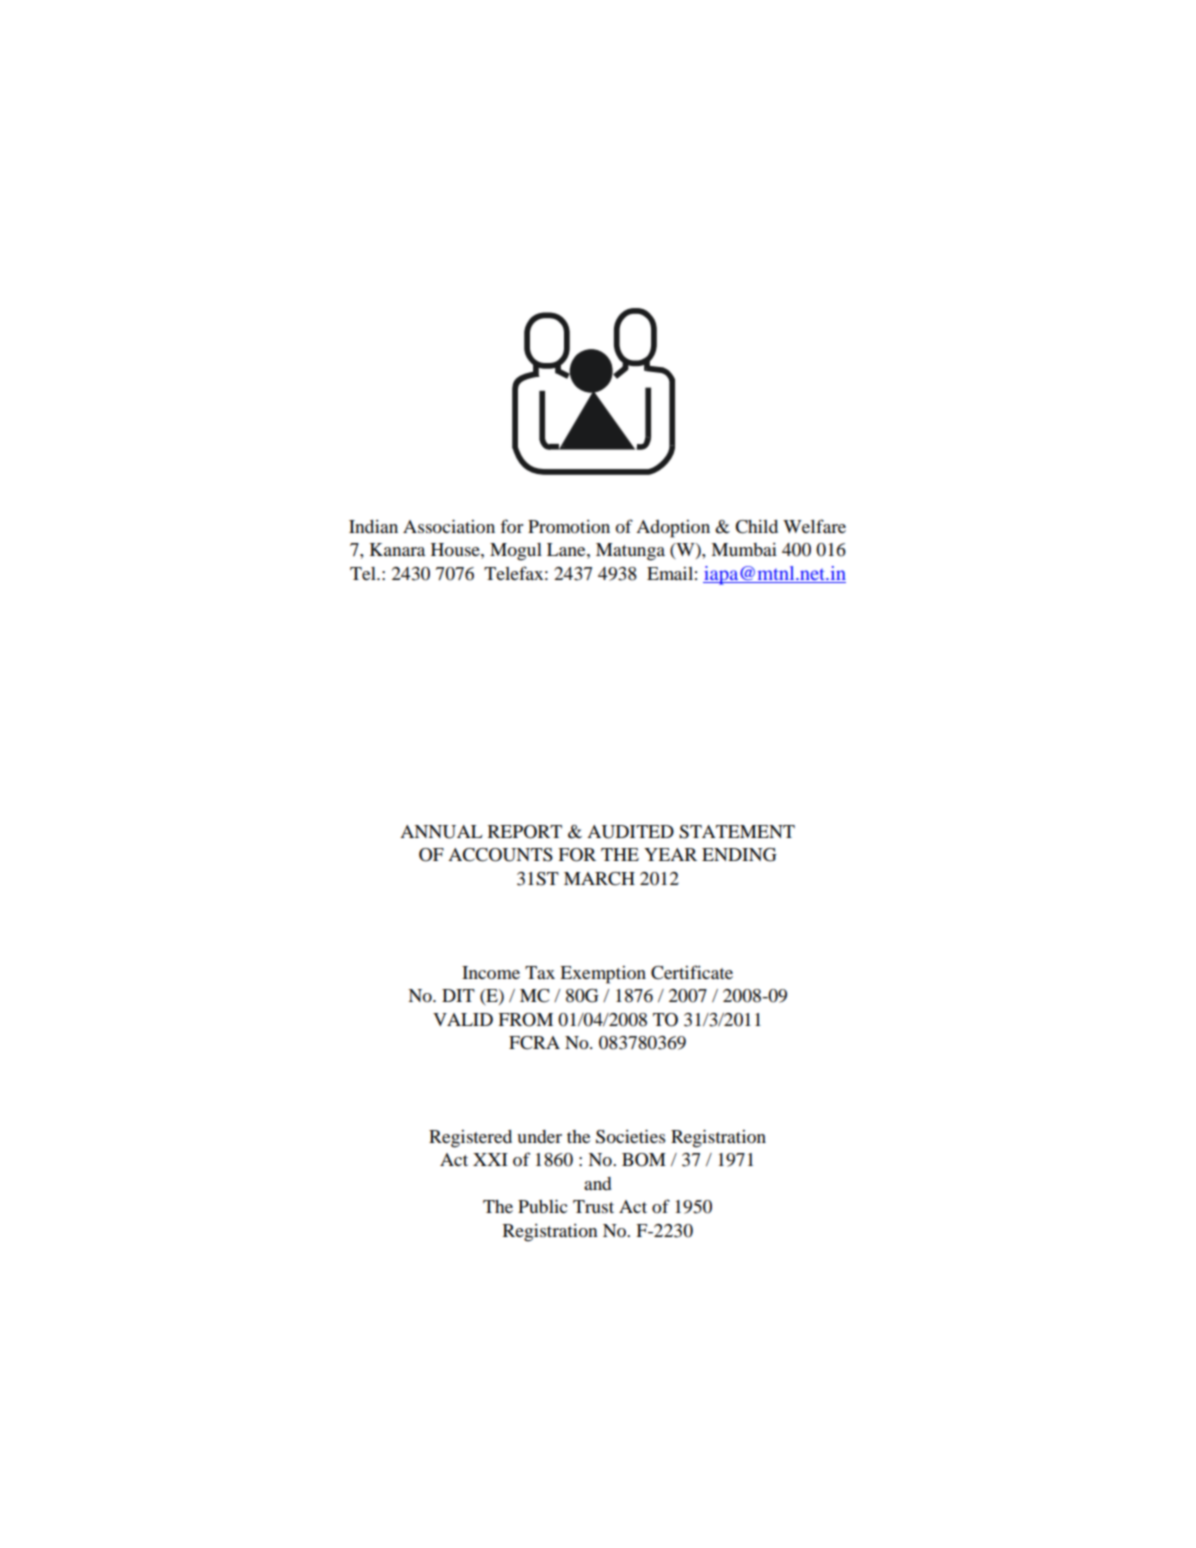  What do you see at coordinates (490, 1159) in the screenshot?
I see `XXI` at bounding box center [490, 1159].
